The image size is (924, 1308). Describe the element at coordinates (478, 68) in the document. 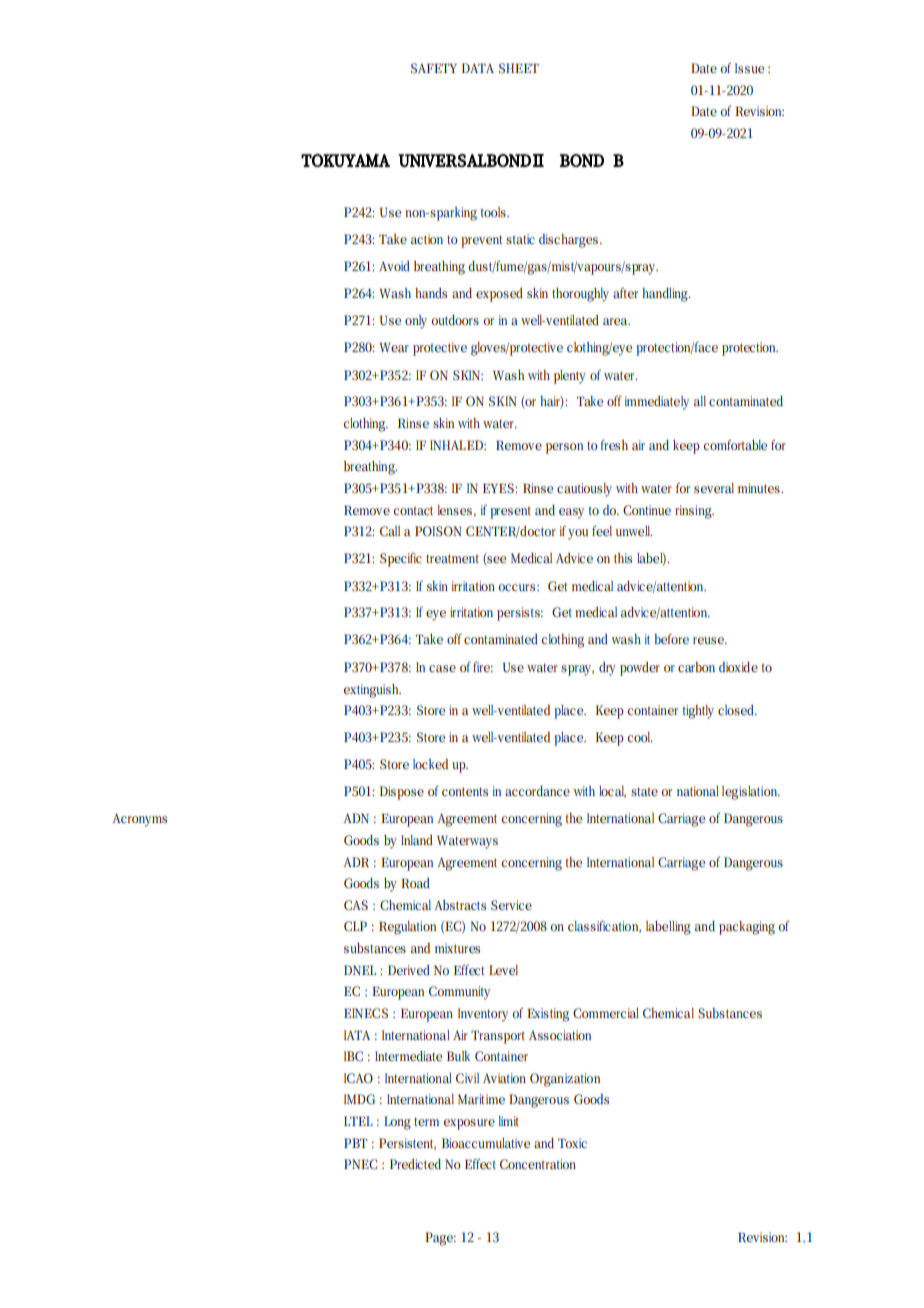

I see `DATA` at that location.
